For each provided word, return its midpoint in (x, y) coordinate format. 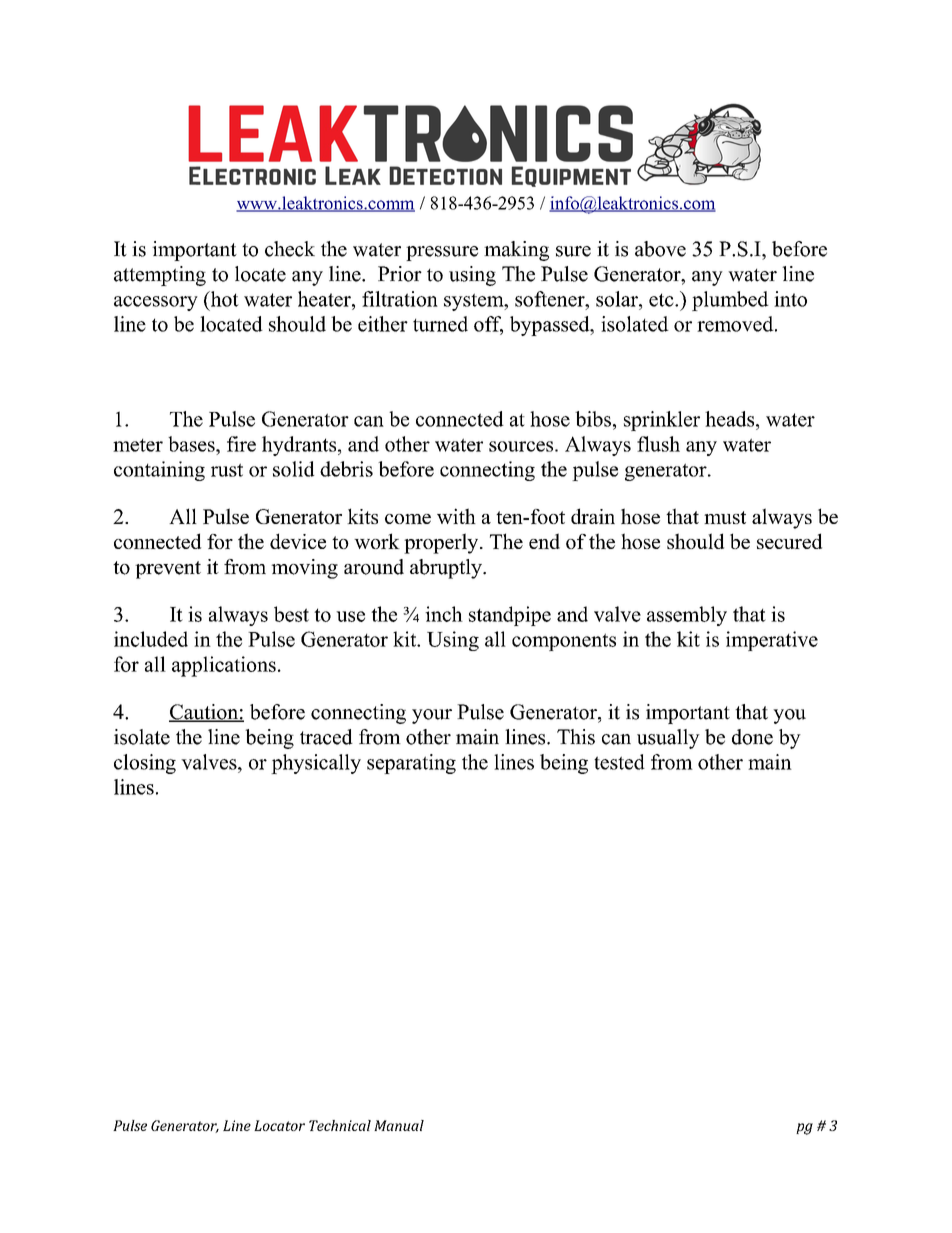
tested (619, 762)
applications (224, 666)
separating (411, 764)
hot (223, 299)
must (725, 517)
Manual (399, 1125)
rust (227, 470)
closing (145, 764)
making (516, 251)
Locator (279, 1125)
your (432, 716)
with (456, 516)
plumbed (730, 301)
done (752, 737)
